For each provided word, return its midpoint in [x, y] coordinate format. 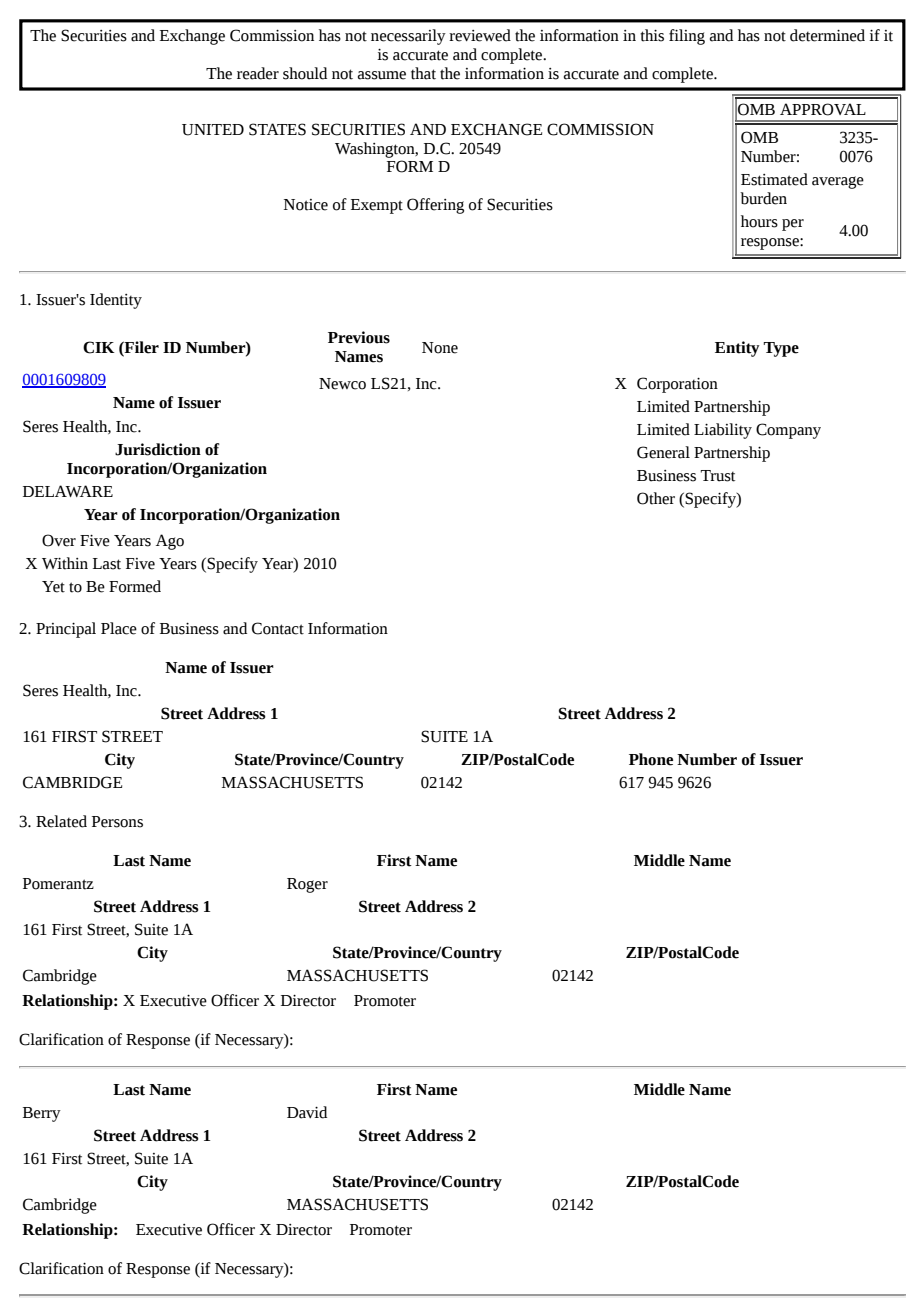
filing [687, 37]
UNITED [213, 130]
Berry [42, 1114]
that [423, 73]
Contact [278, 628]
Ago [170, 542]
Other [656, 498]
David [307, 1112]
